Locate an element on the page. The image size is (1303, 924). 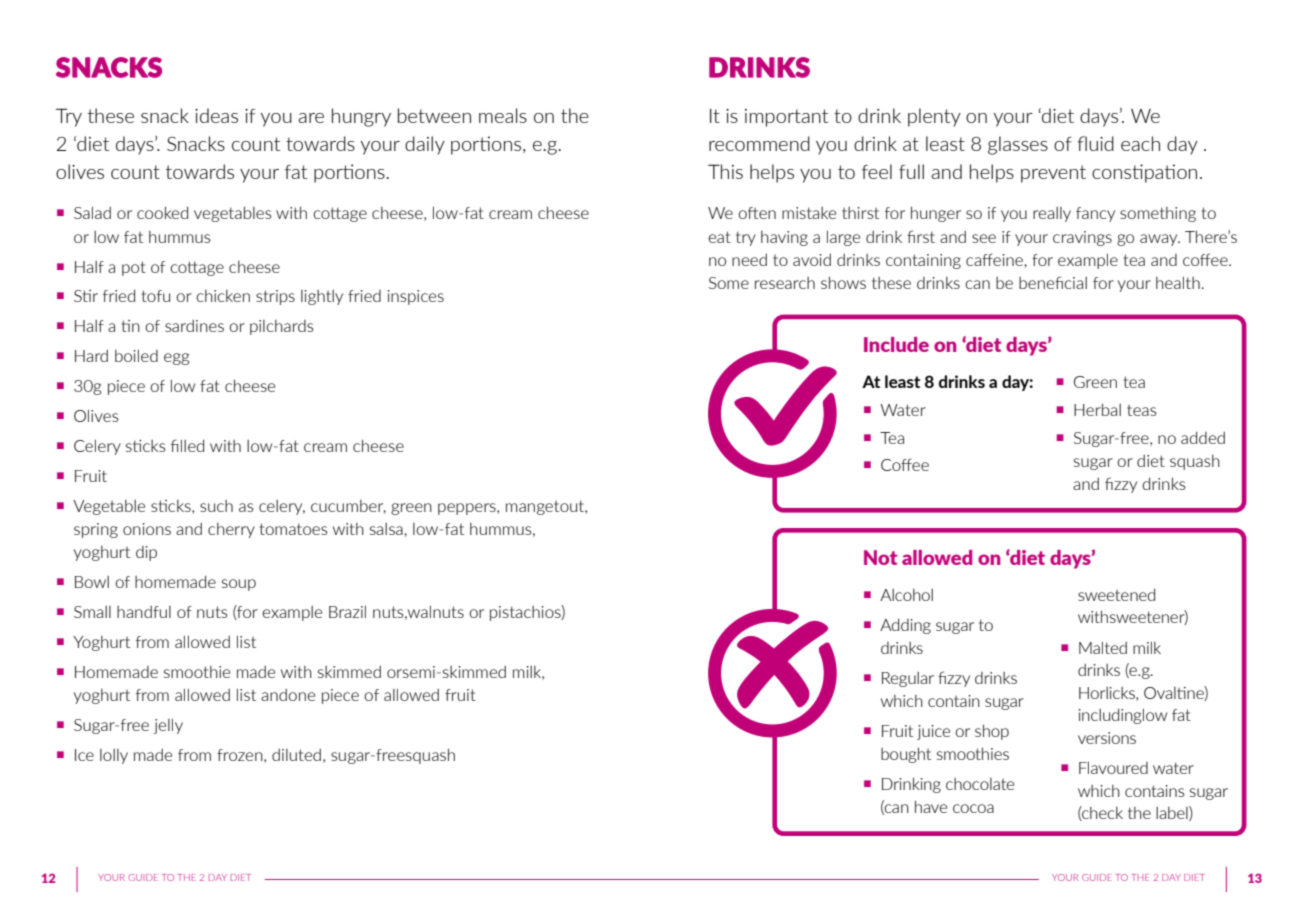
sweetened is located at coordinates (1116, 594).
